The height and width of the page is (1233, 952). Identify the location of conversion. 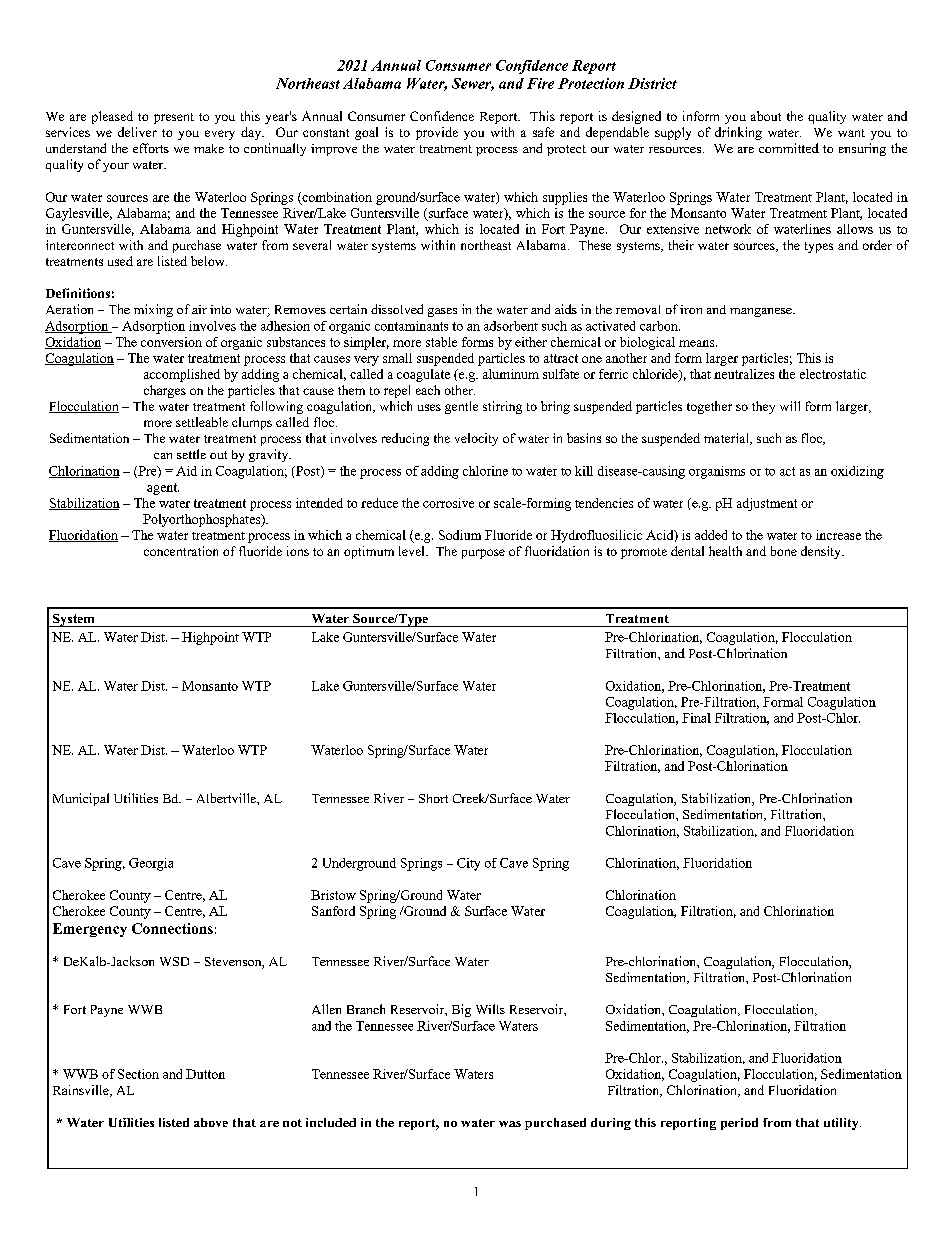
(171, 342).
